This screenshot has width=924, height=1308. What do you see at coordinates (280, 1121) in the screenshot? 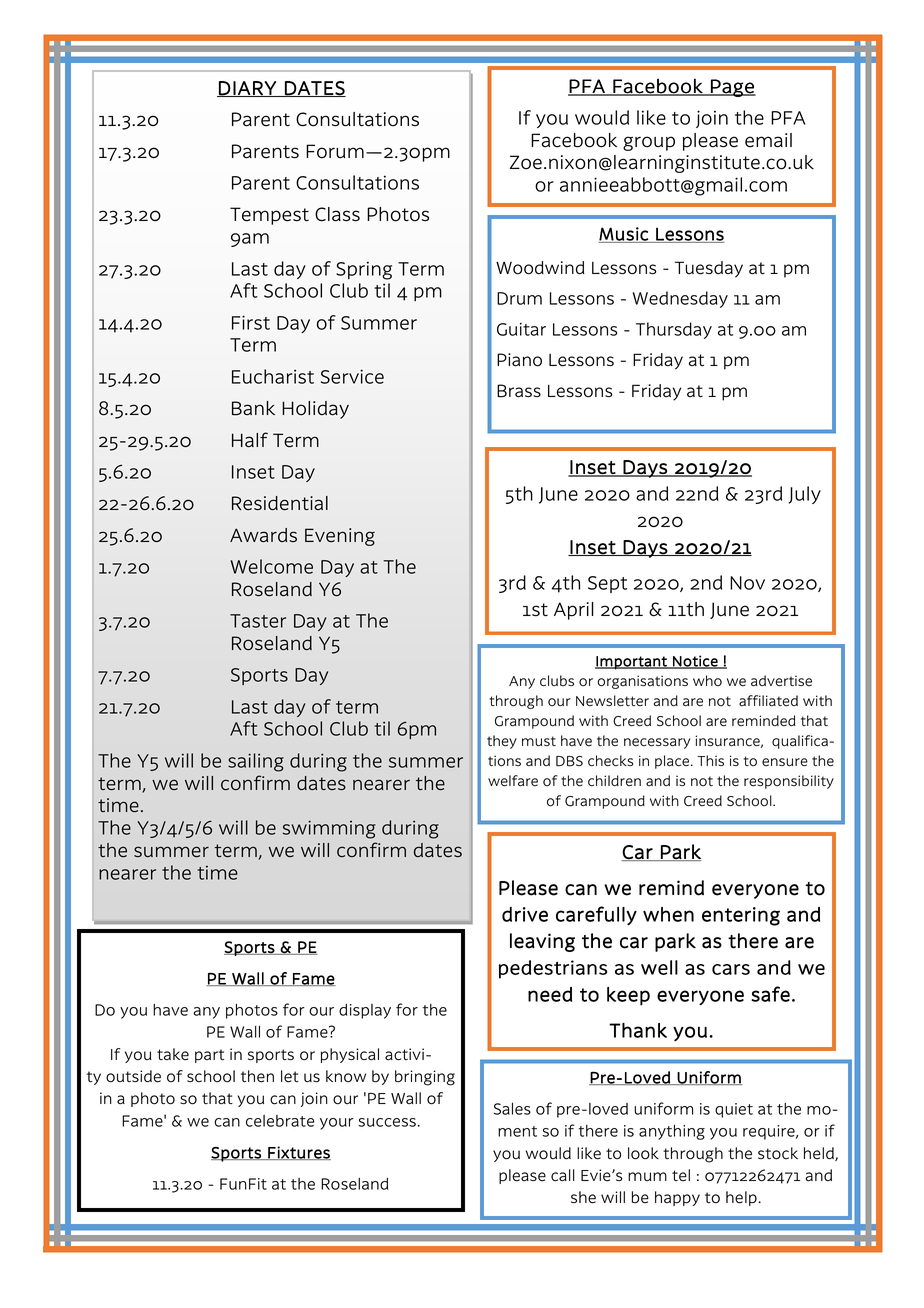
I see `celebrate` at bounding box center [280, 1121].
